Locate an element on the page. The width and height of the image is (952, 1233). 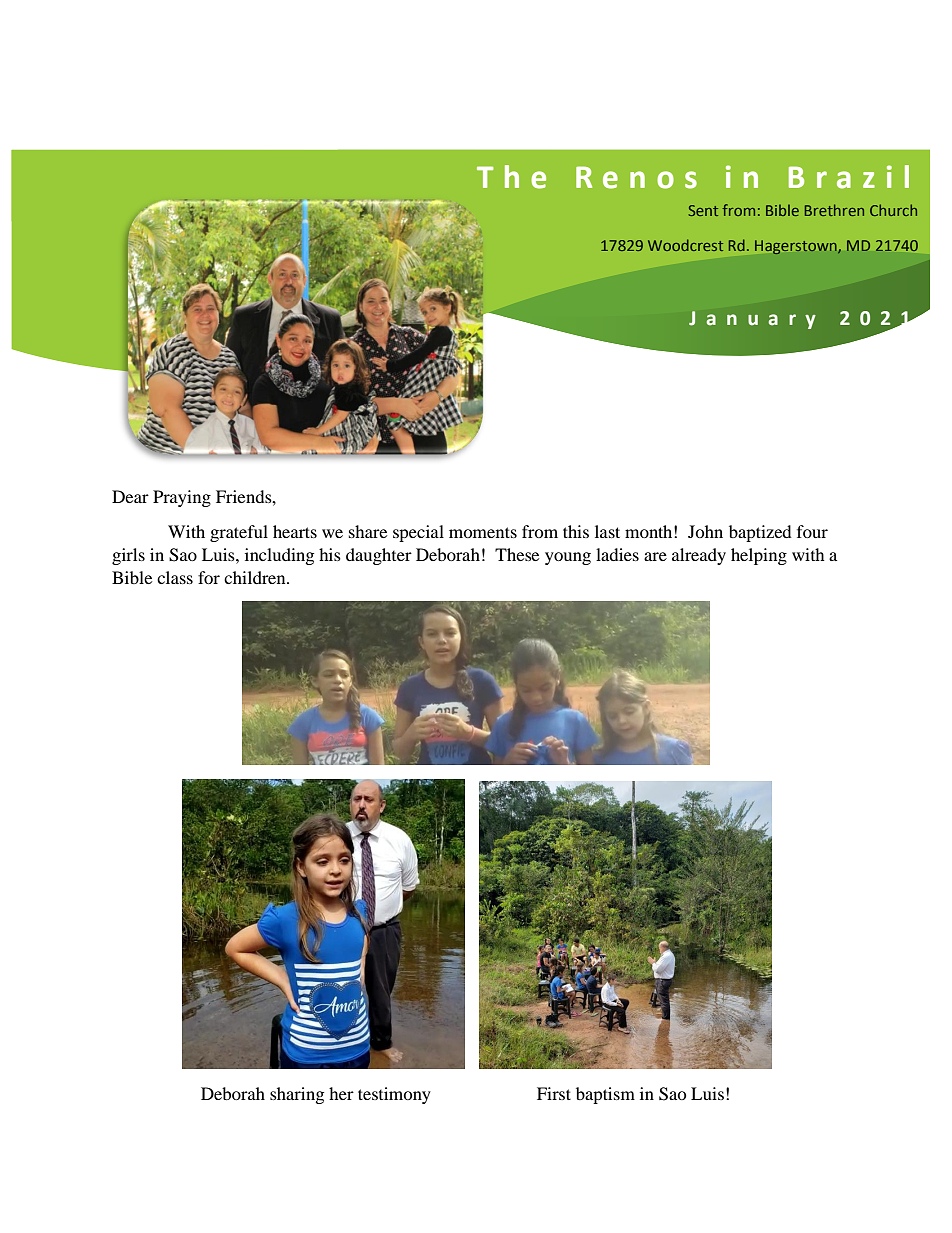
These is located at coordinates (517, 554).
